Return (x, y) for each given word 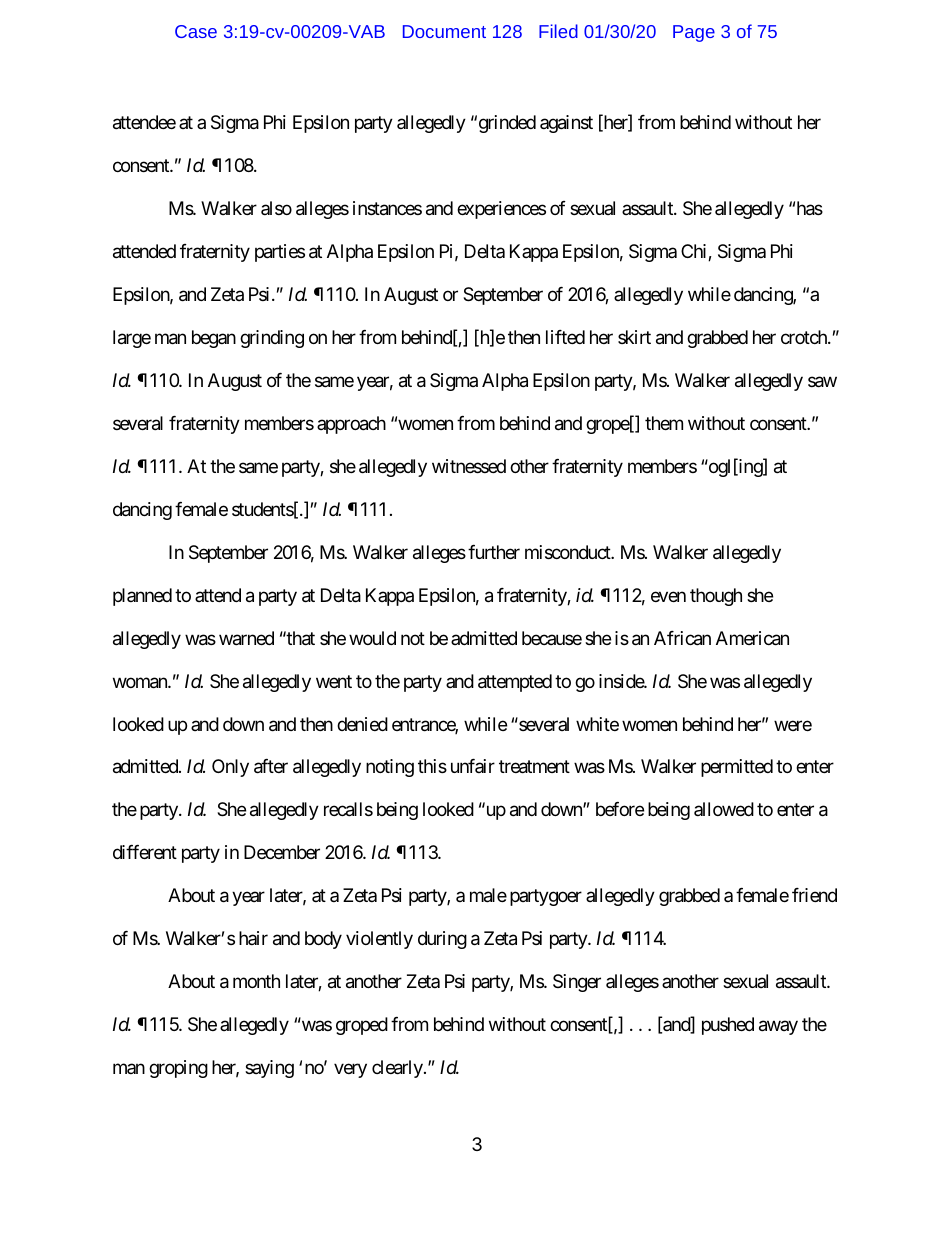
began (214, 339)
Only (230, 768)
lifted (565, 337)
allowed (724, 809)
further (494, 552)
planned (142, 597)
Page (694, 33)
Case (196, 31)
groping (178, 1069)
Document (444, 31)
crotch (805, 337)
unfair (473, 766)
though (716, 597)
